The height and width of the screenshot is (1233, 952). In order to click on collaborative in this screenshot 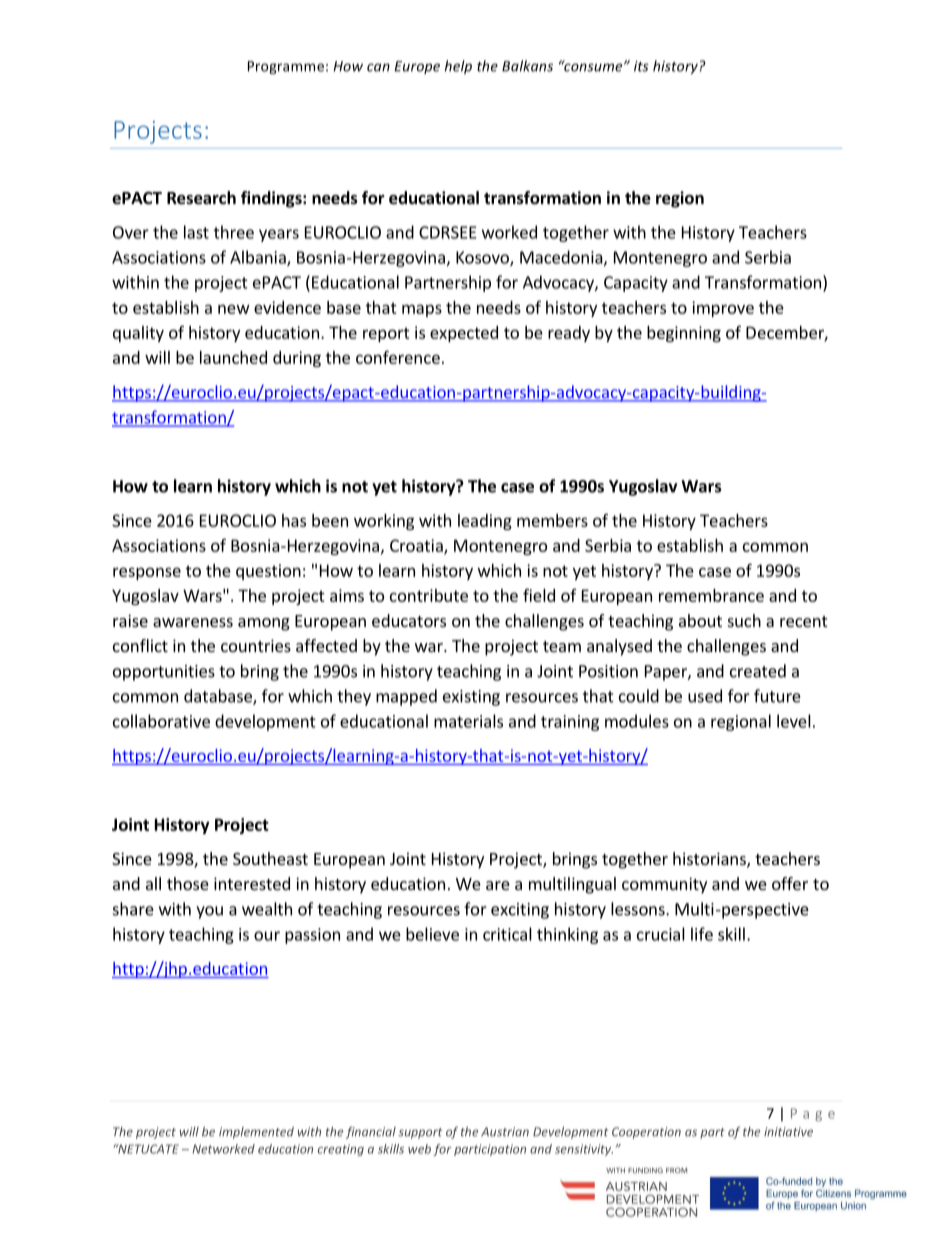, I will do `click(161, 721)`.
